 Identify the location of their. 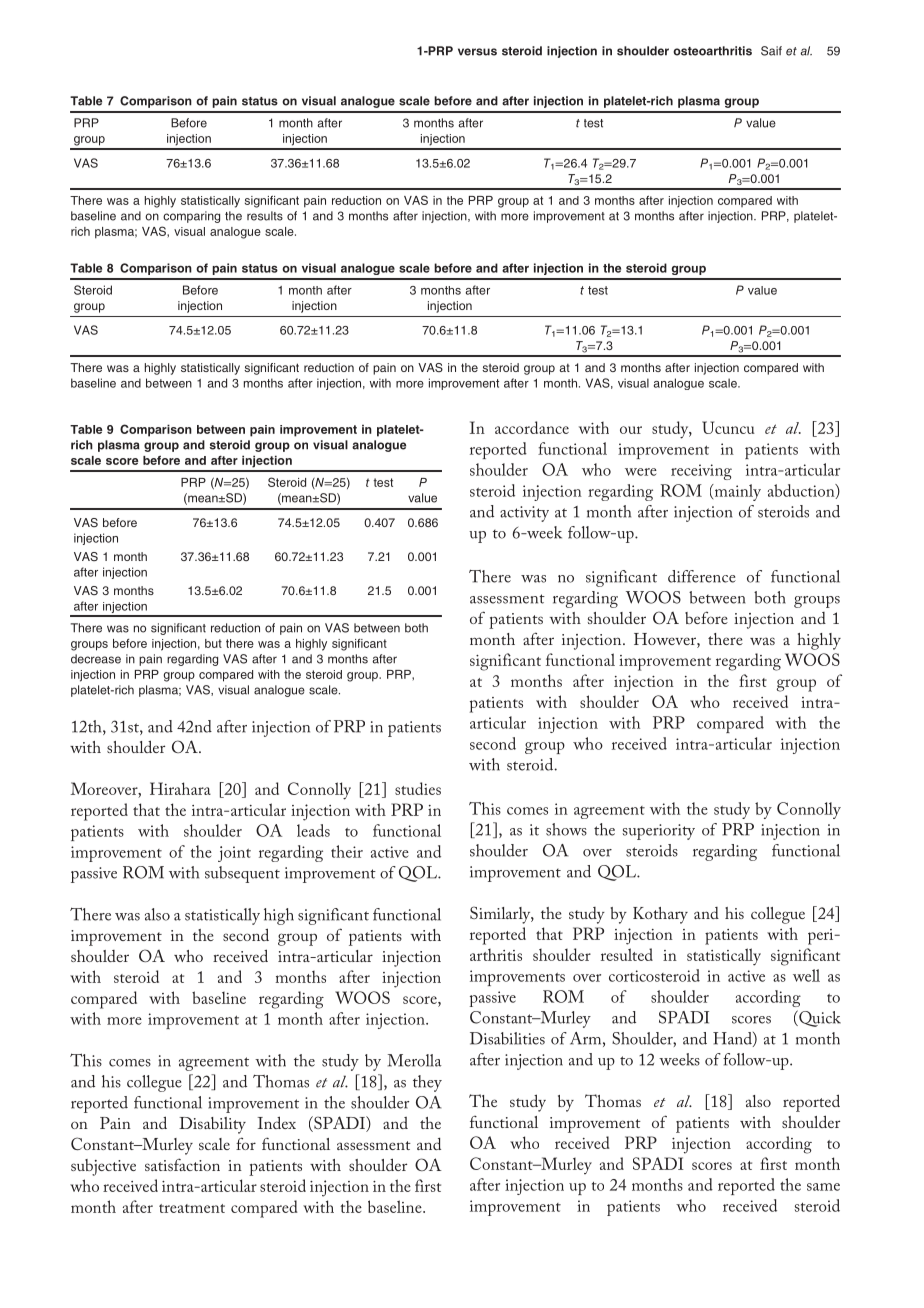
(347, 851).
